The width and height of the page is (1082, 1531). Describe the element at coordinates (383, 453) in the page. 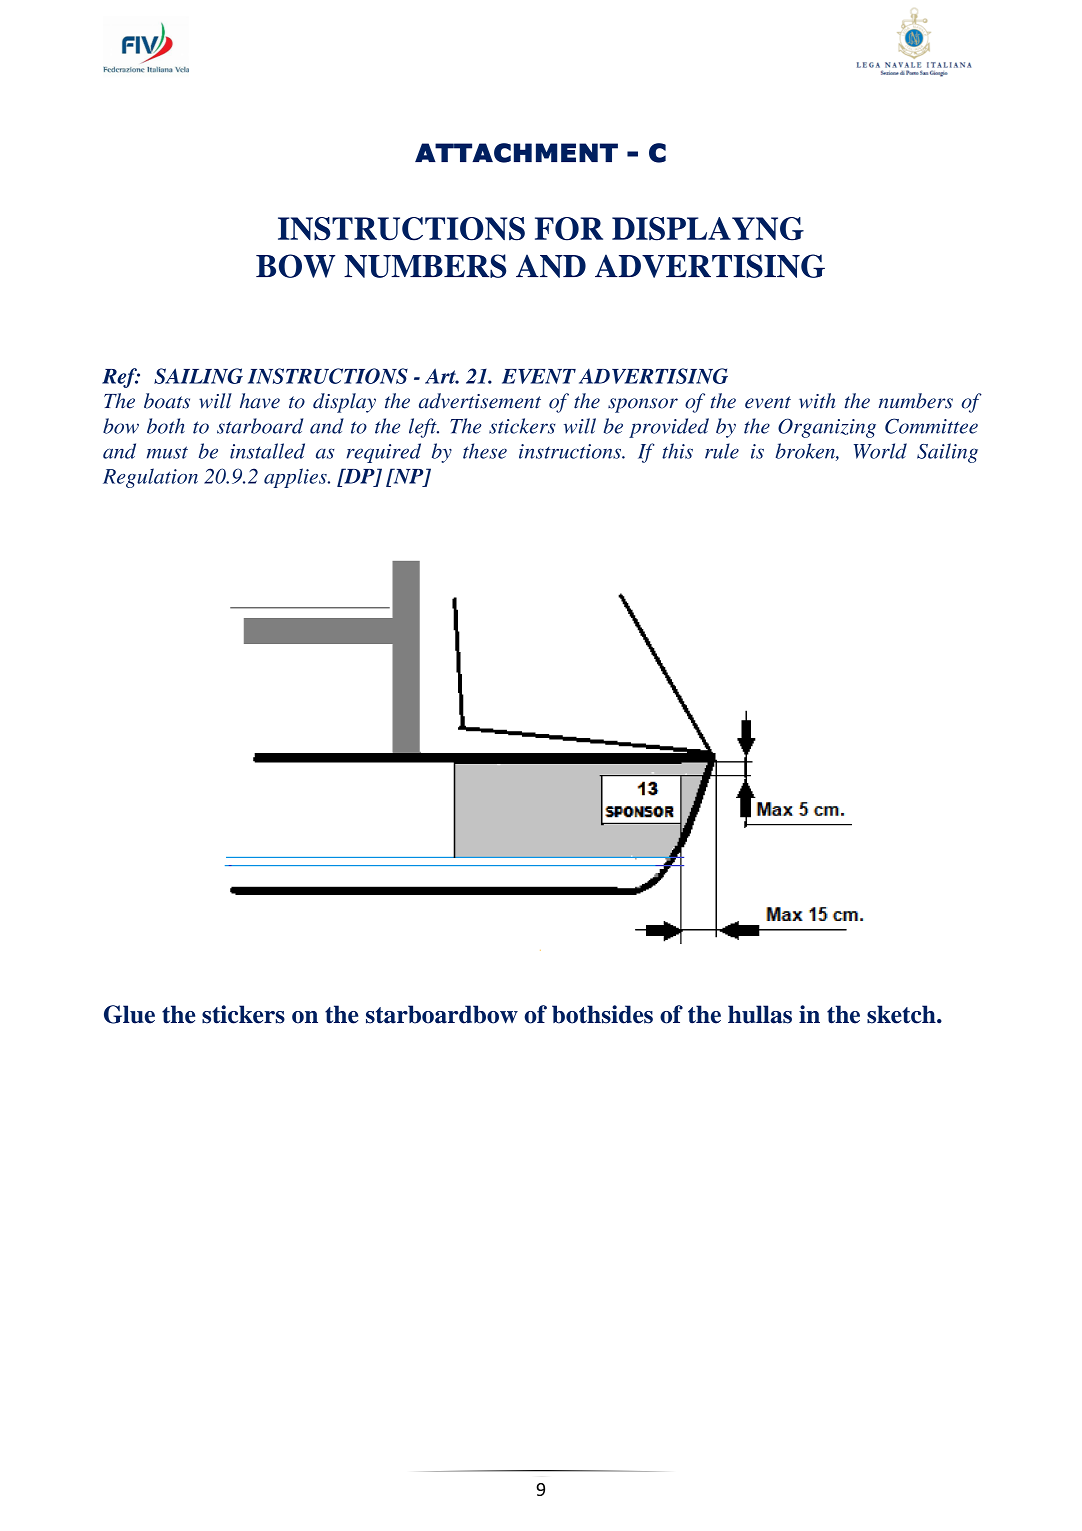

I see `required` at that location.
